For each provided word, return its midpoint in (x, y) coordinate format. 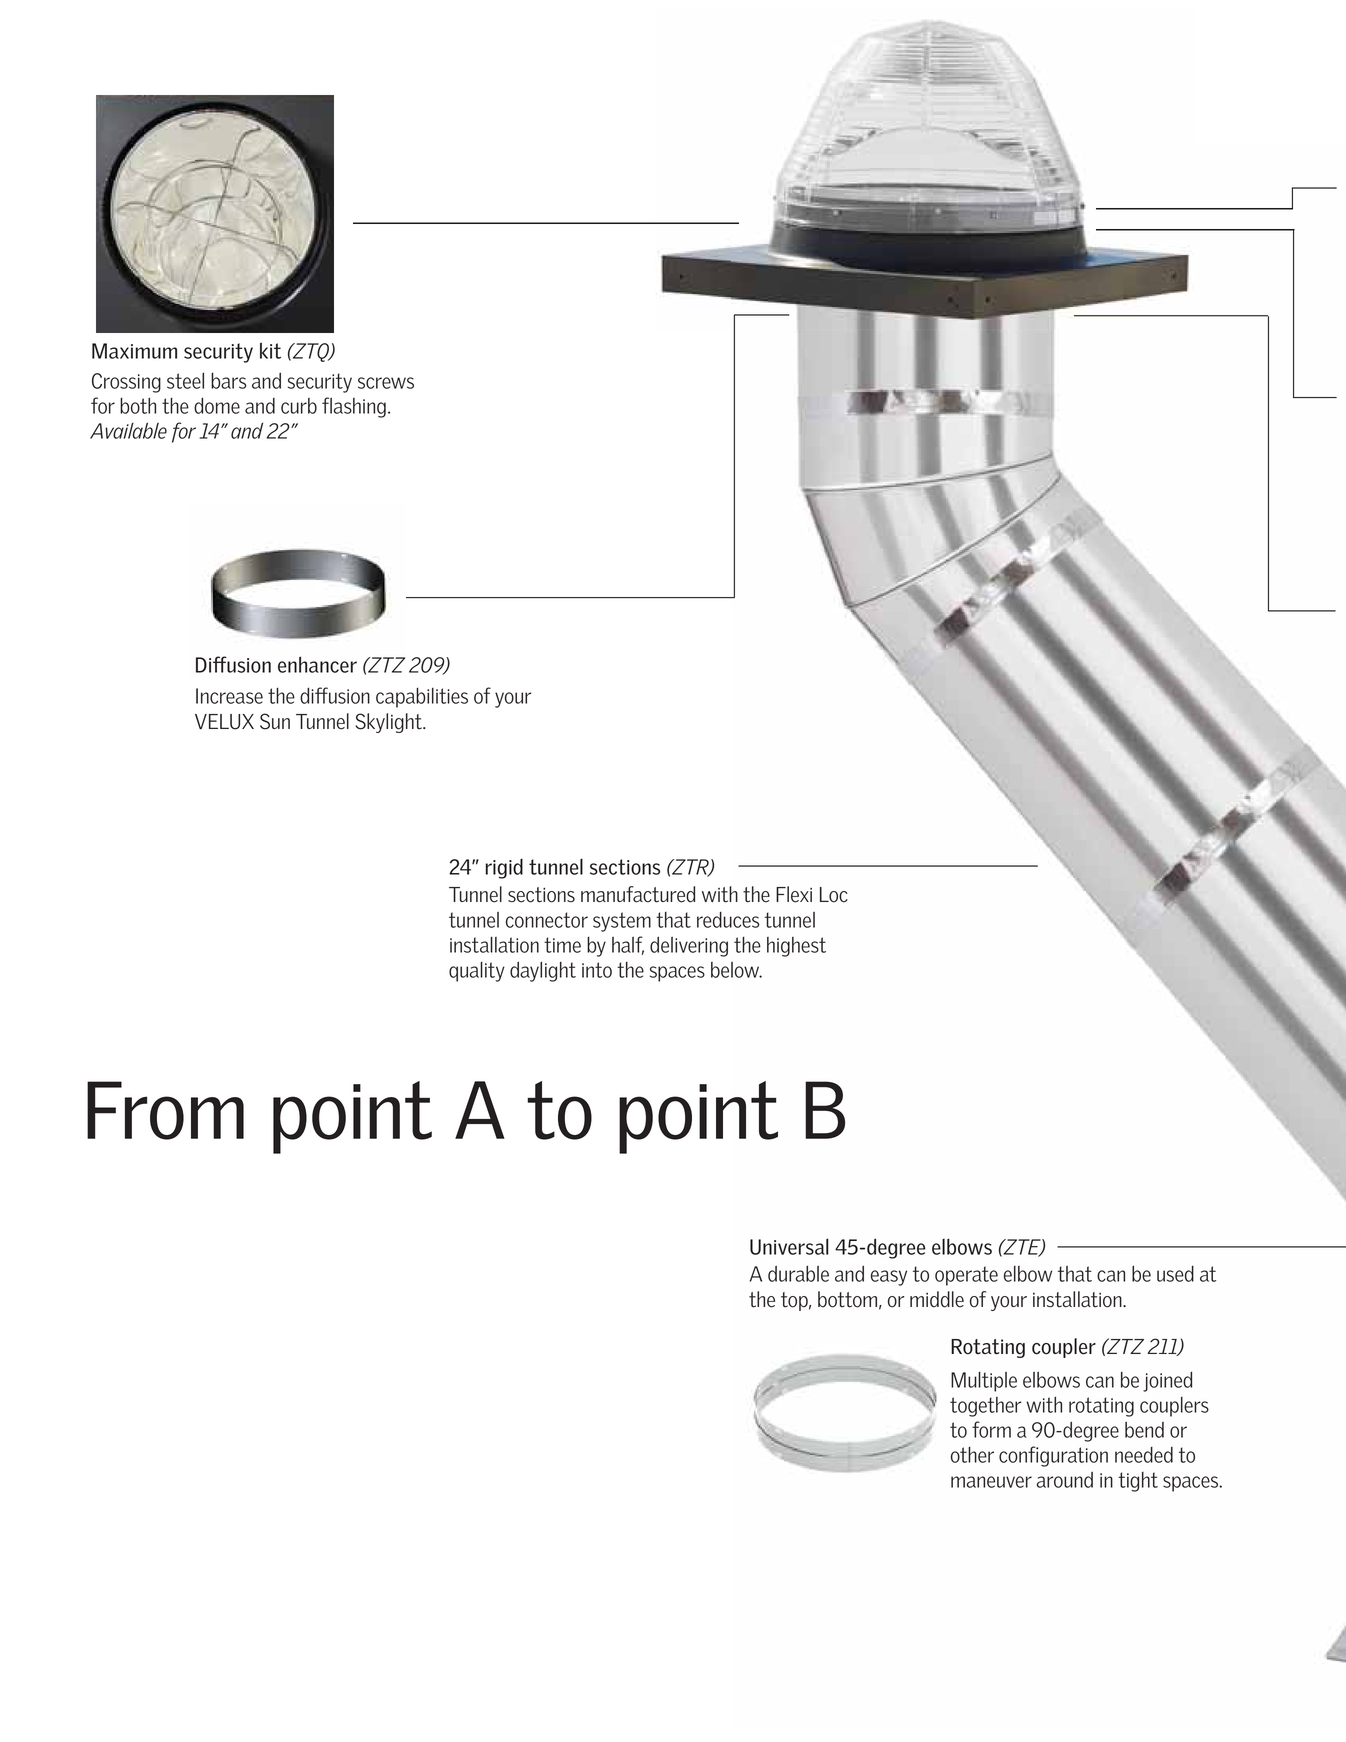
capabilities (422, 698)
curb (299, 406)
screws (386, 383)
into (597, 970)
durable (798, 1273)
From (165, 1110)
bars (228, 381)
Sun (275, 721)
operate (966, 1276)
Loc (834, 895)
